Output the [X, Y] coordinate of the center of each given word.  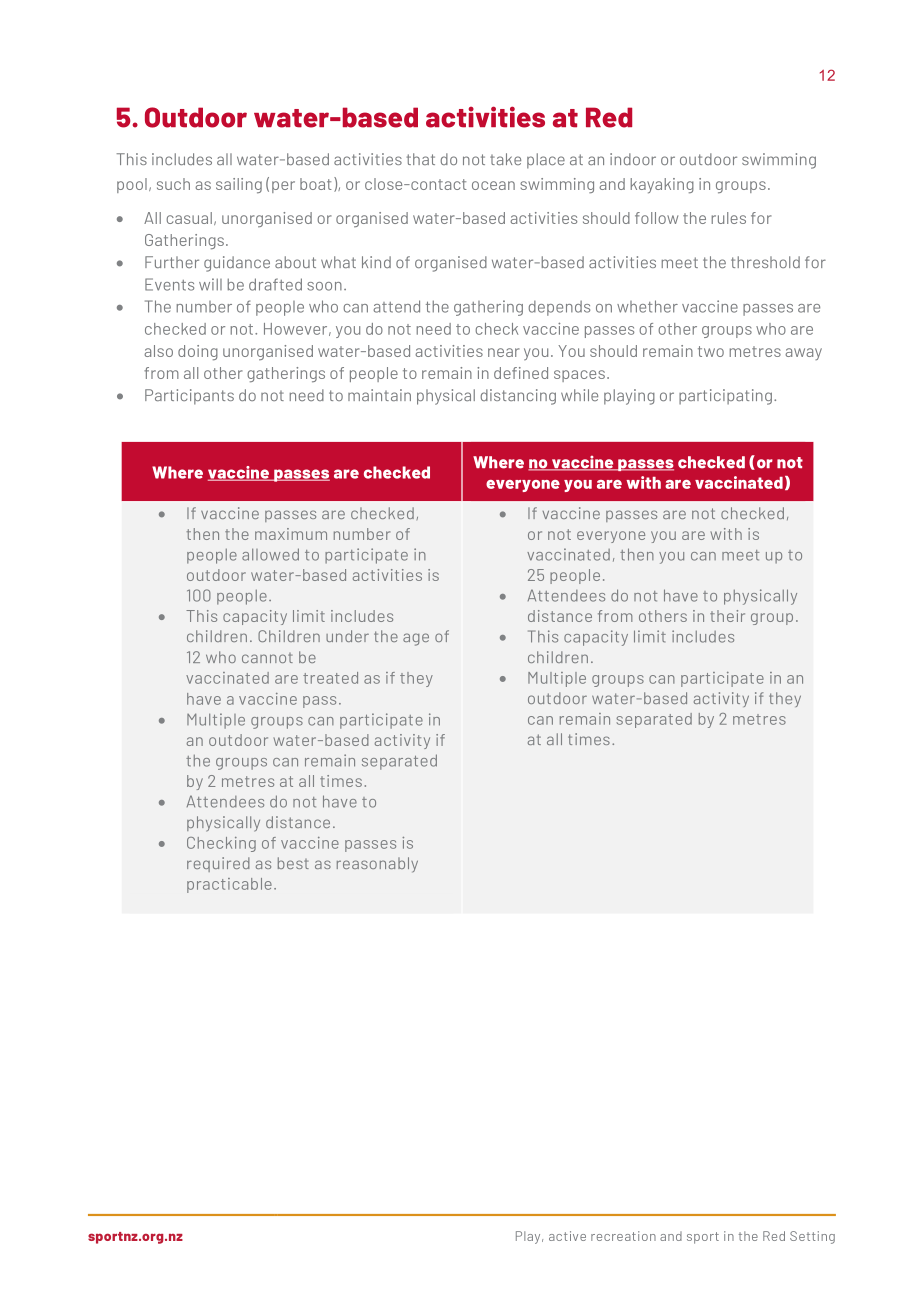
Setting [812, 1237]
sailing [239, 186]
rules [729, 218]
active [567, 1236]
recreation [623, 1236]
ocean [493, 185]
